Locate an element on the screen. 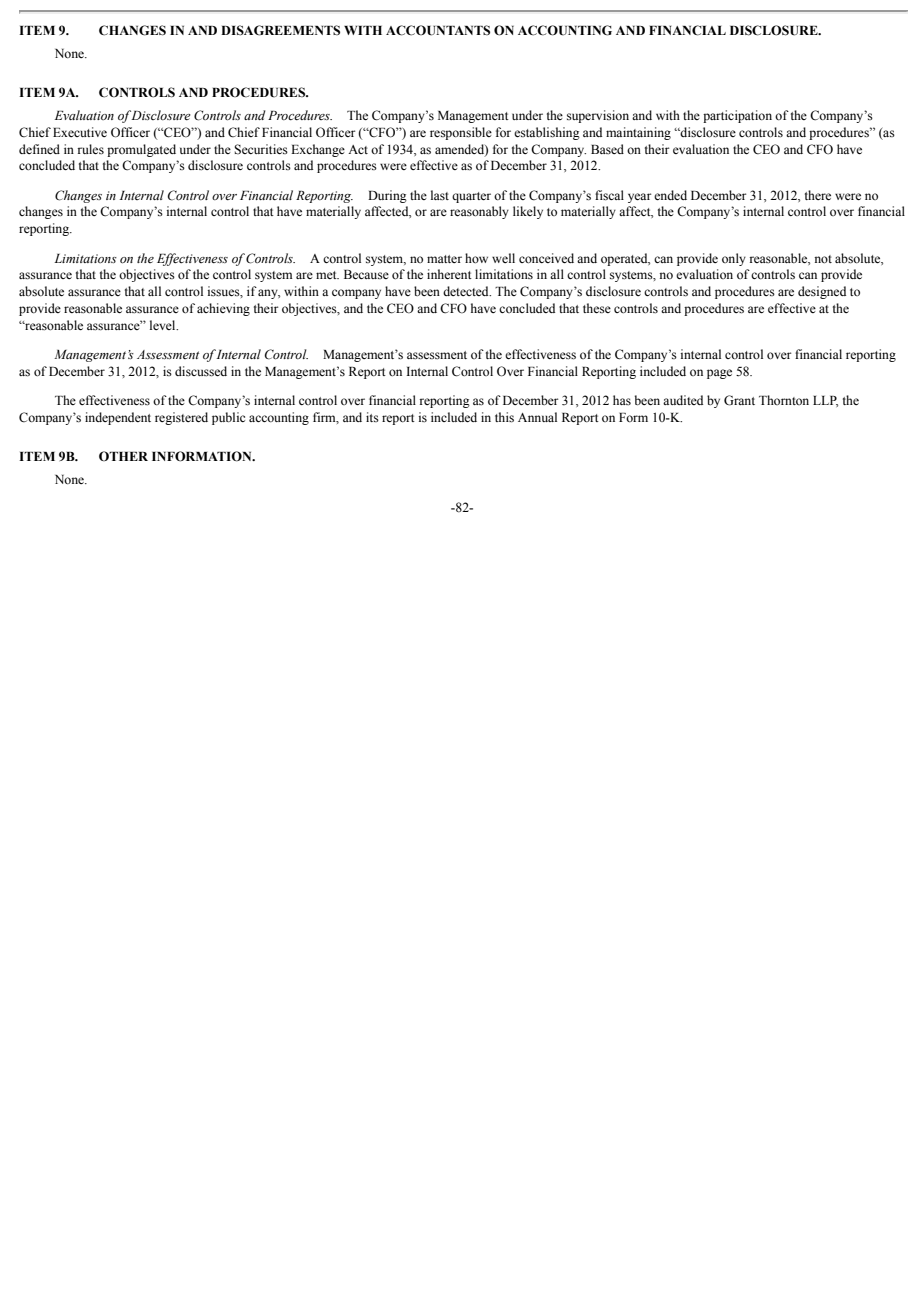 The height and width of the screenshot is (1308, 924). responsible is located at coordinates (461, 133).
